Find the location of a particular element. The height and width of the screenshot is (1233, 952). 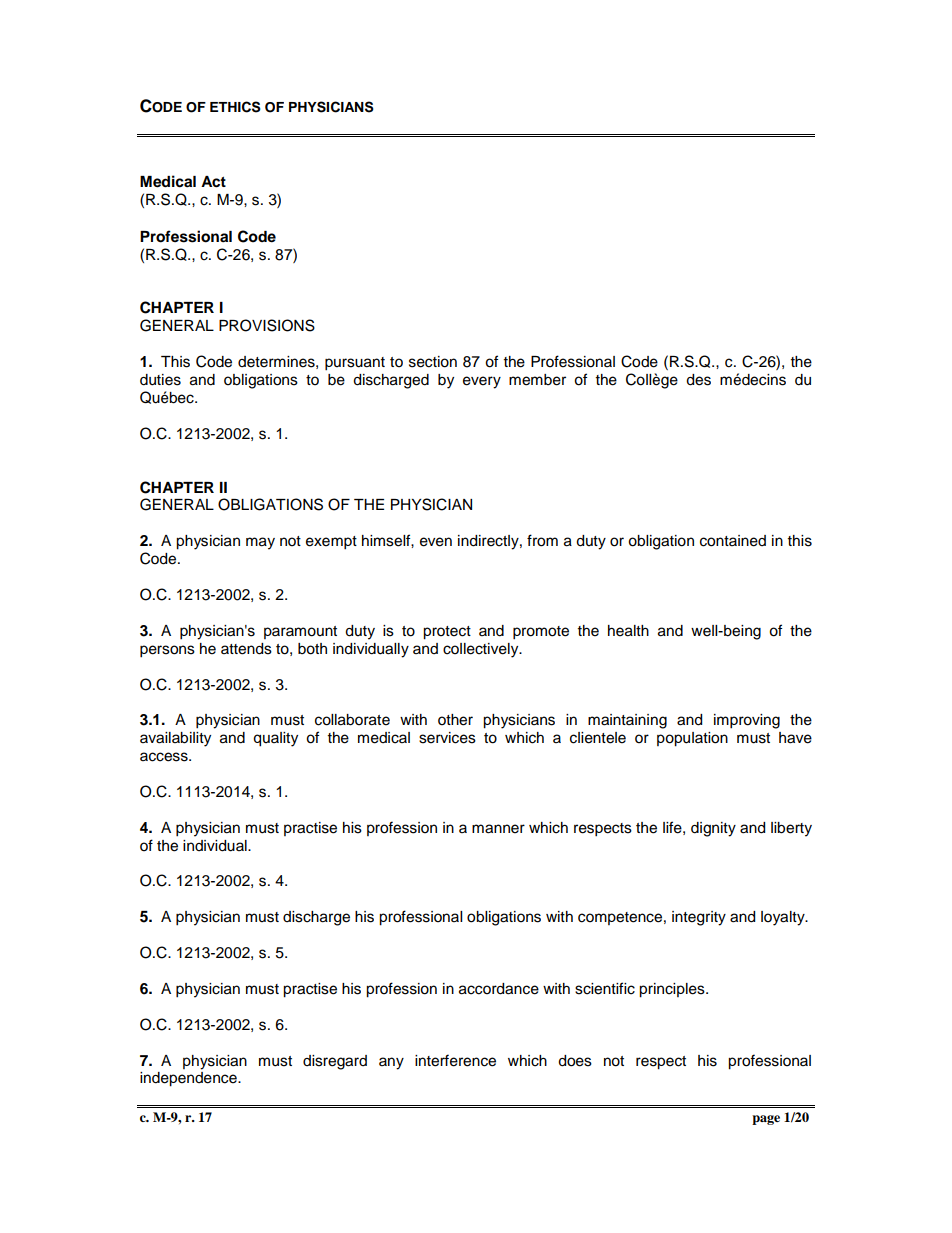

services is located at coordinates (447, 738).
